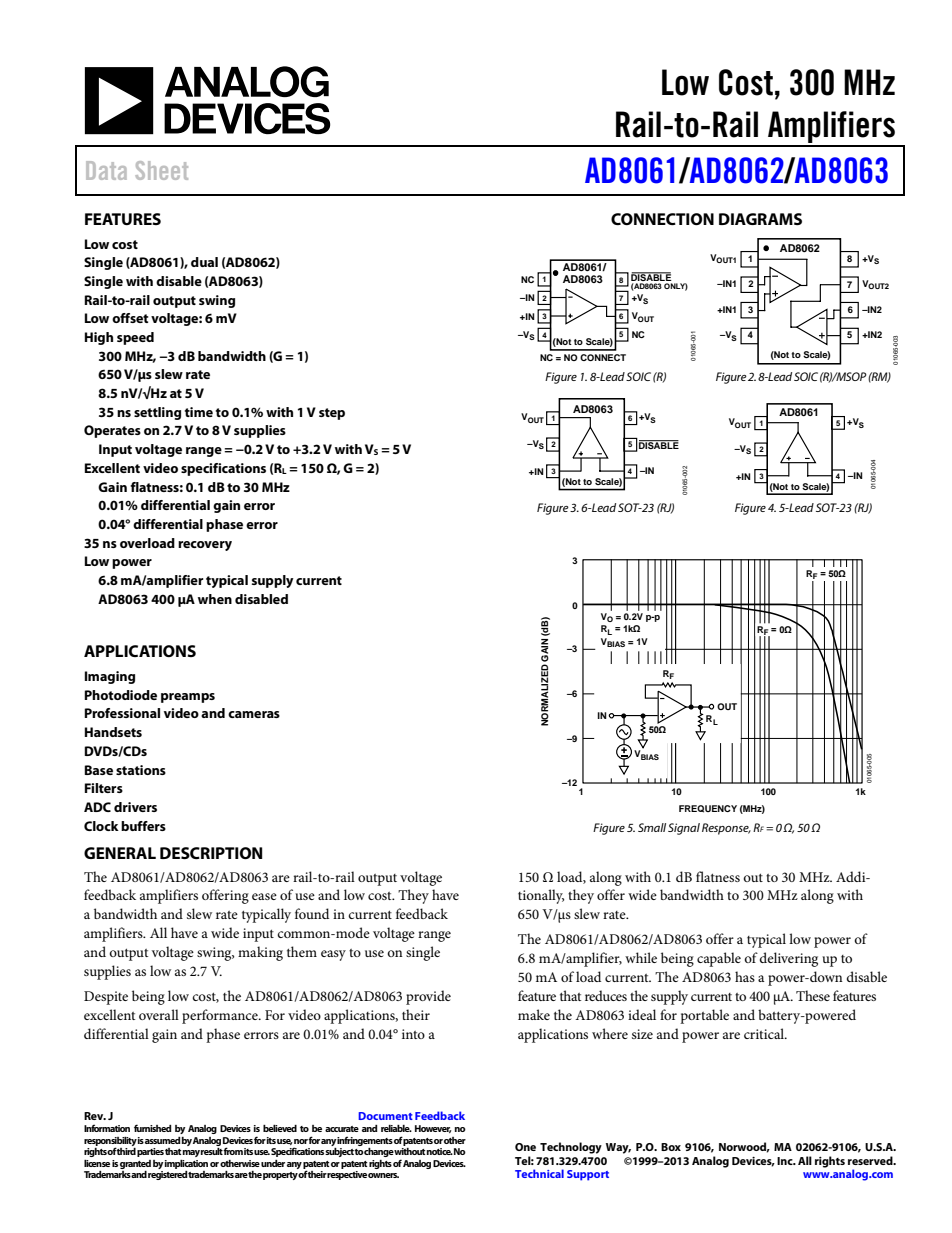  I want to click on dual, so click(204, 262).
